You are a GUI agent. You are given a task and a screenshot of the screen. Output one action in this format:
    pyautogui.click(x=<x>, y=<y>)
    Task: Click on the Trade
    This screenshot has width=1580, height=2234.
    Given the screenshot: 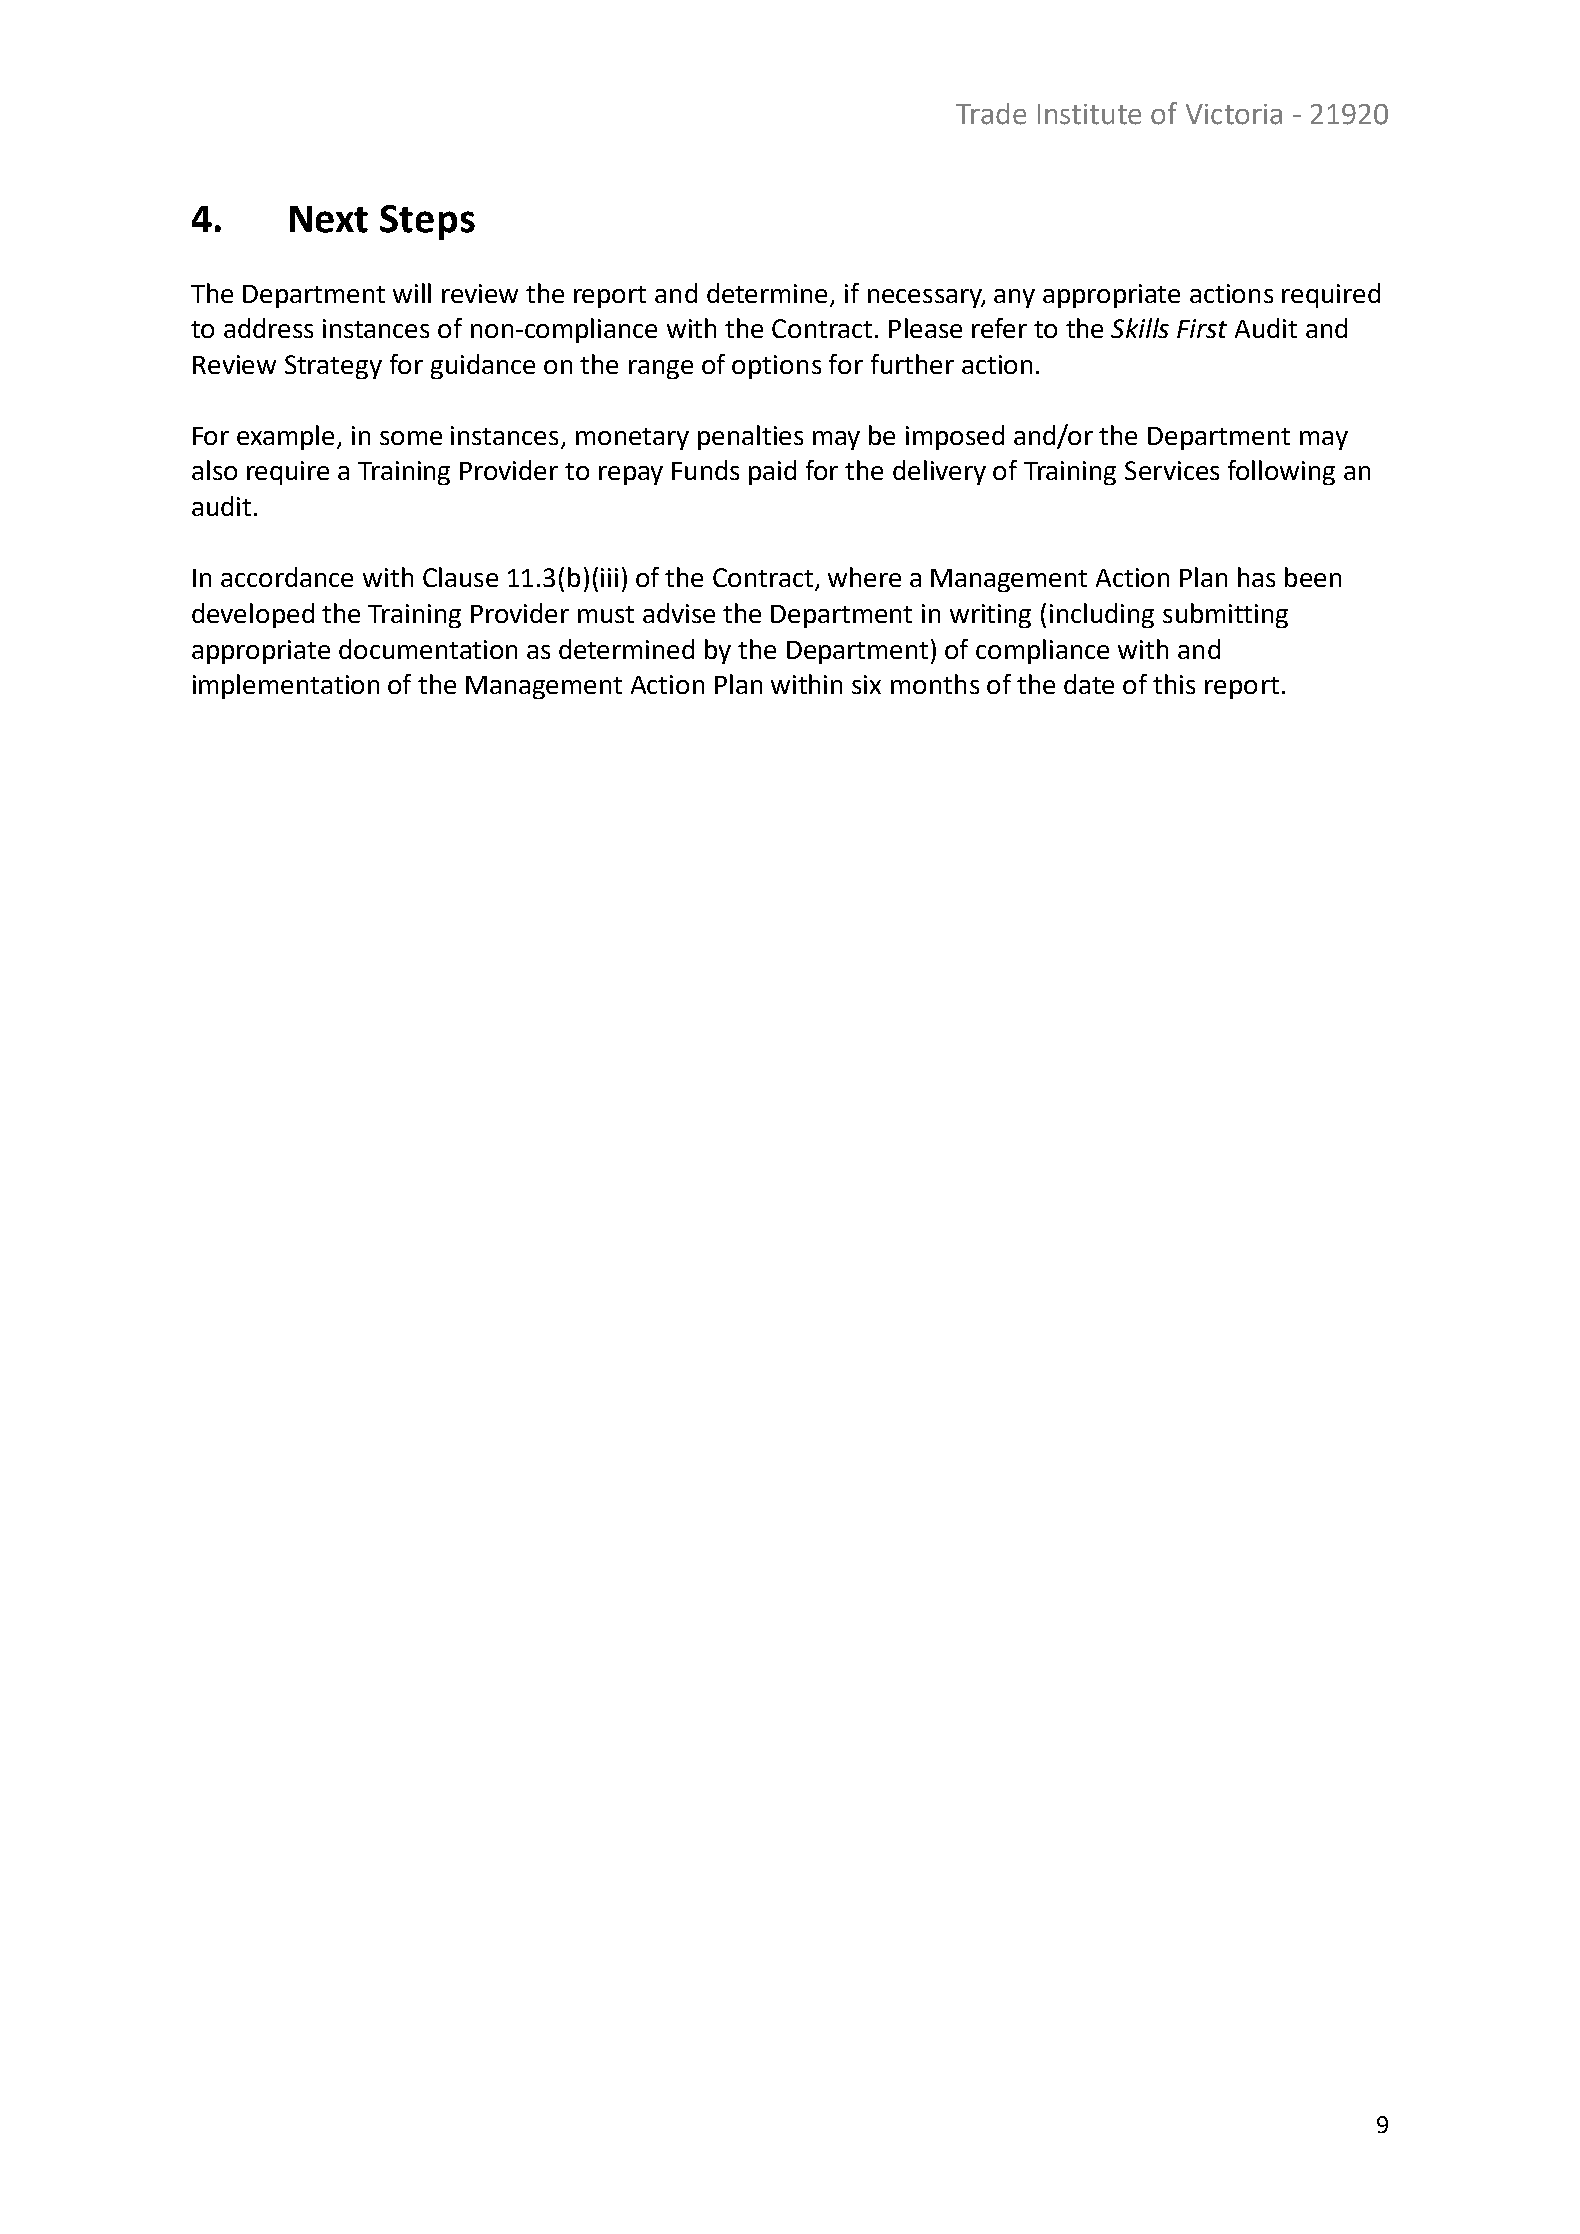 What is the action you would take?
    pyautogui.click(x=991, y=114)
